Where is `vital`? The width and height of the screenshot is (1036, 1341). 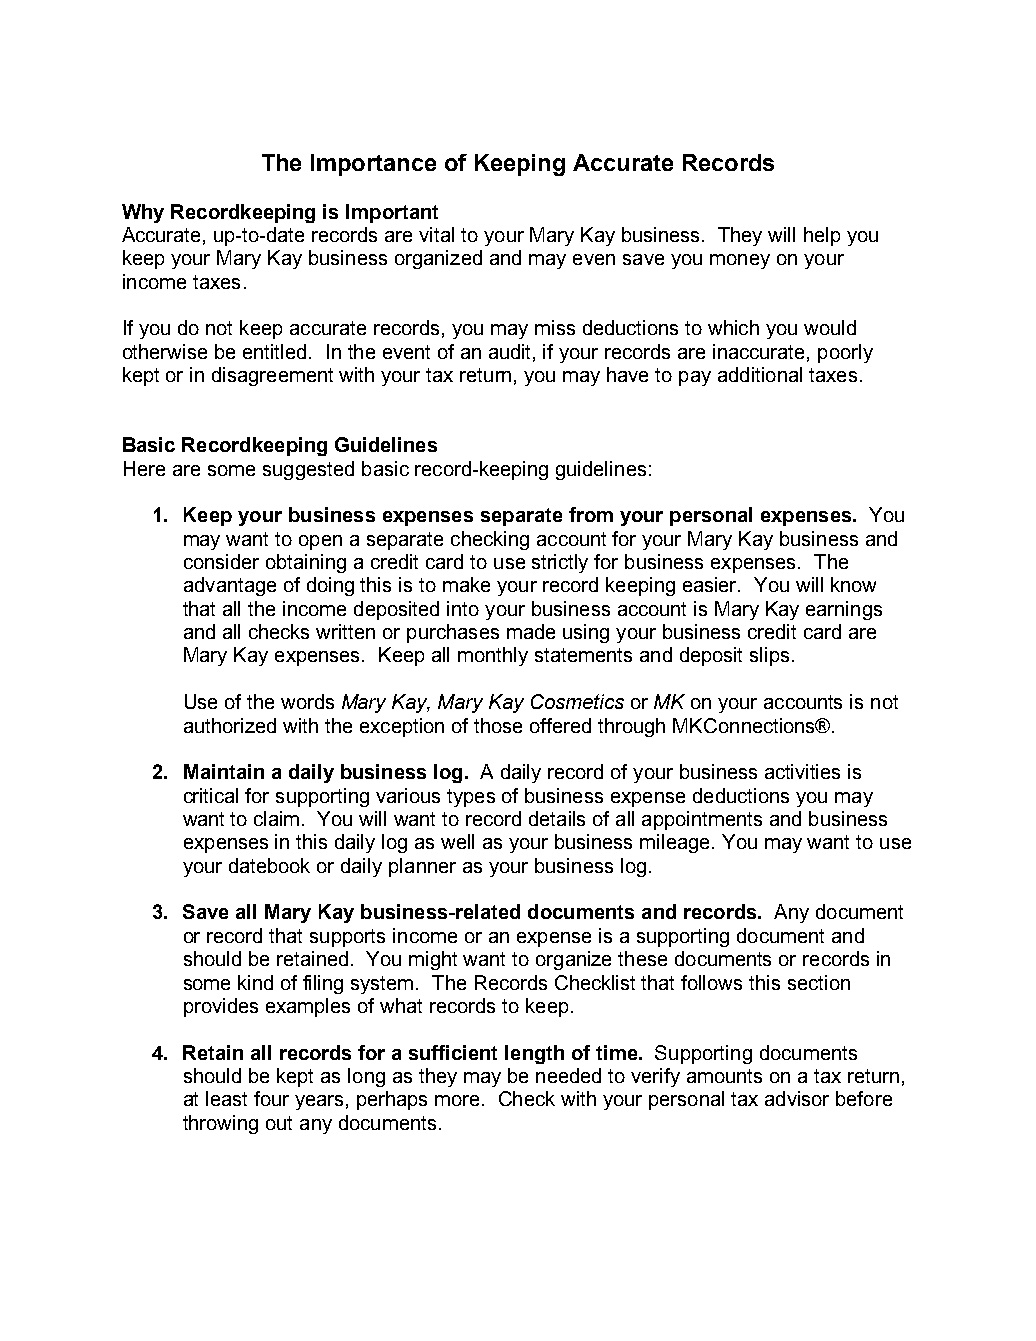 vital is located at coordinates (436, 234).
